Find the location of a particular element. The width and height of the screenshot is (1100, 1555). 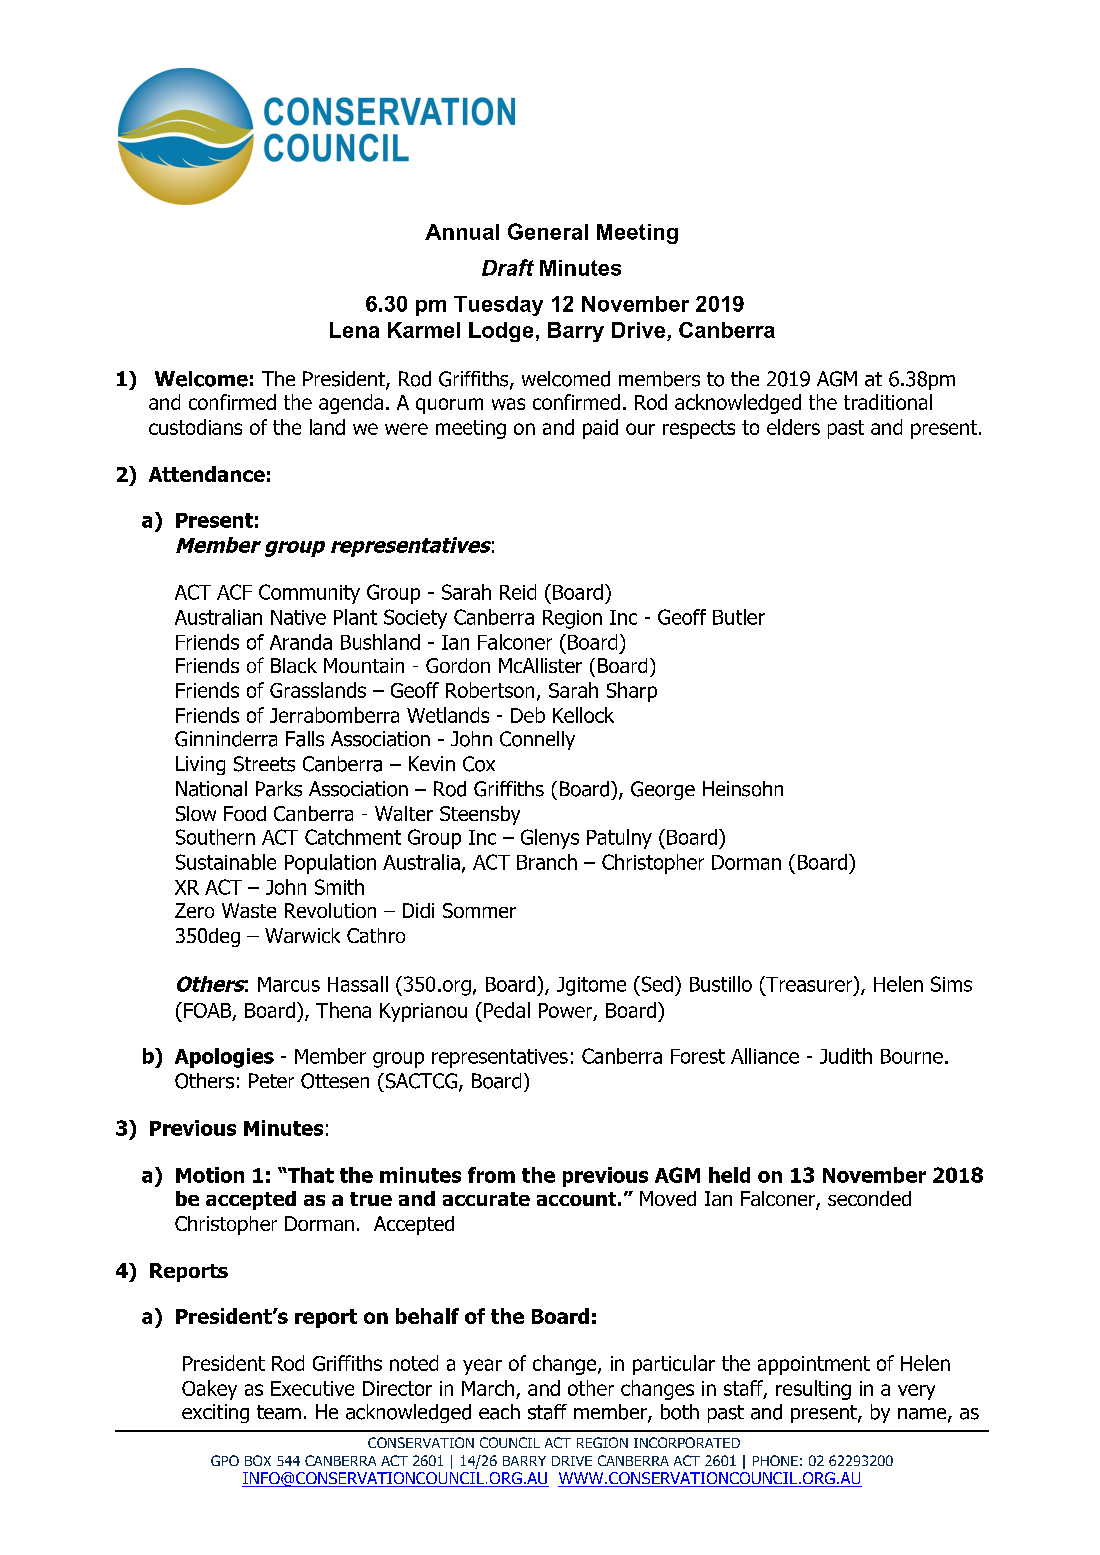

each is located at coordinates (499, 1412).
